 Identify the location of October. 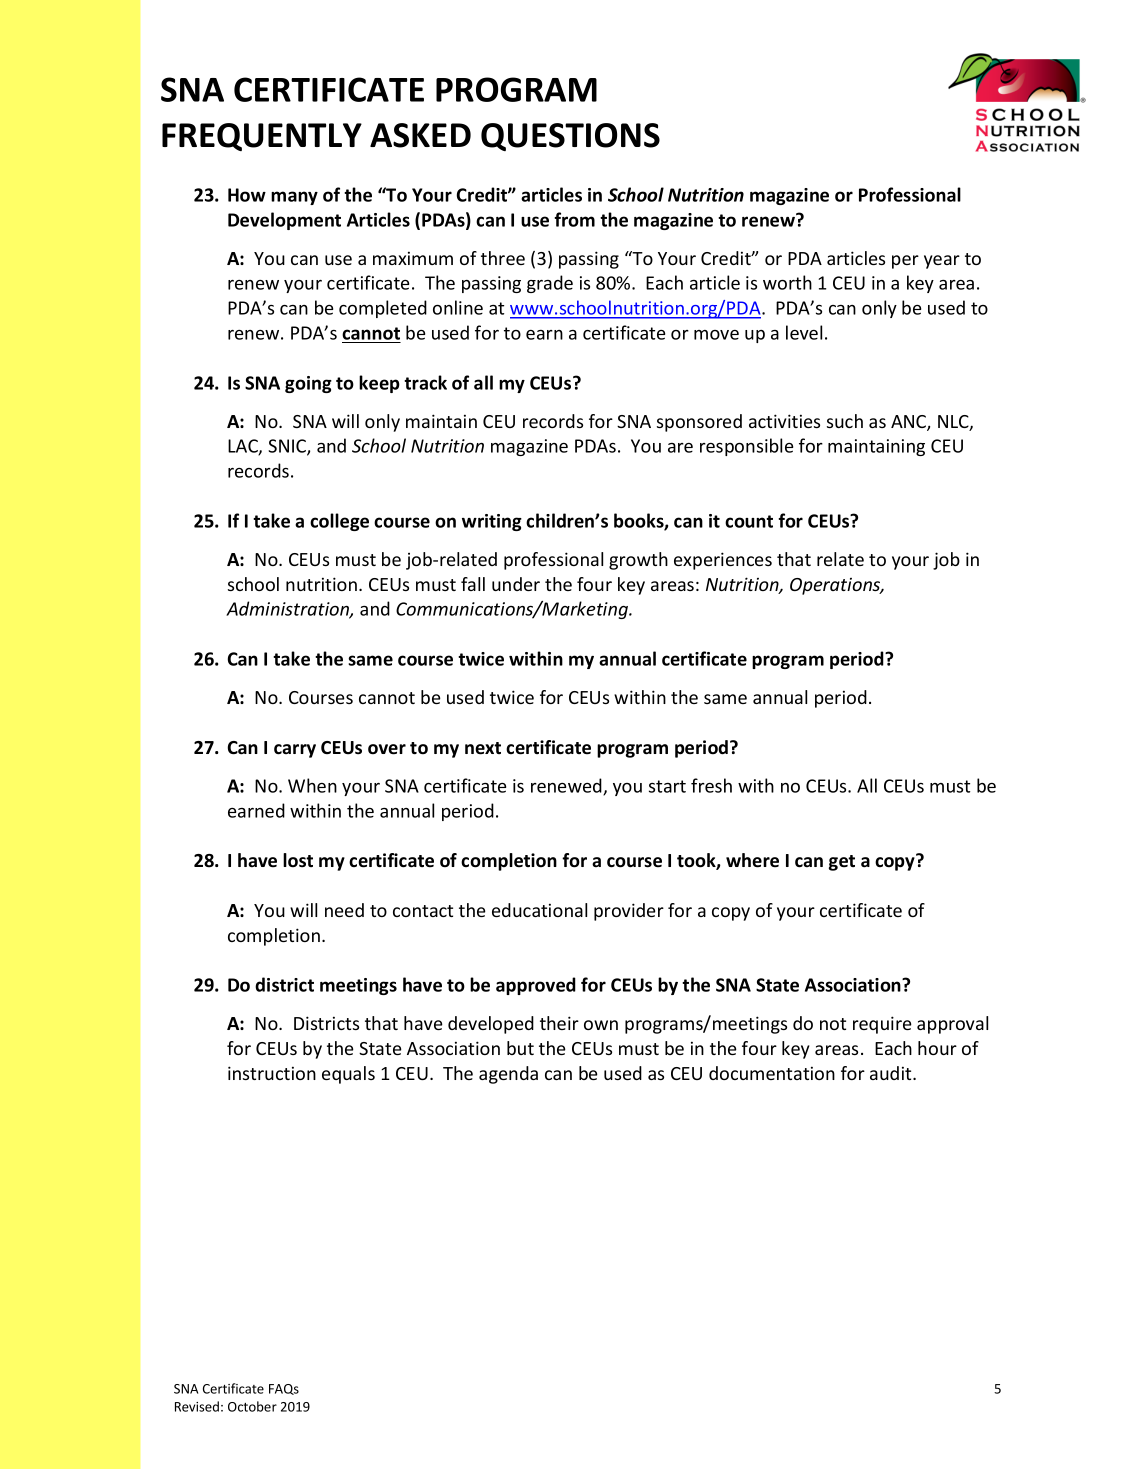
(252, 1406).
